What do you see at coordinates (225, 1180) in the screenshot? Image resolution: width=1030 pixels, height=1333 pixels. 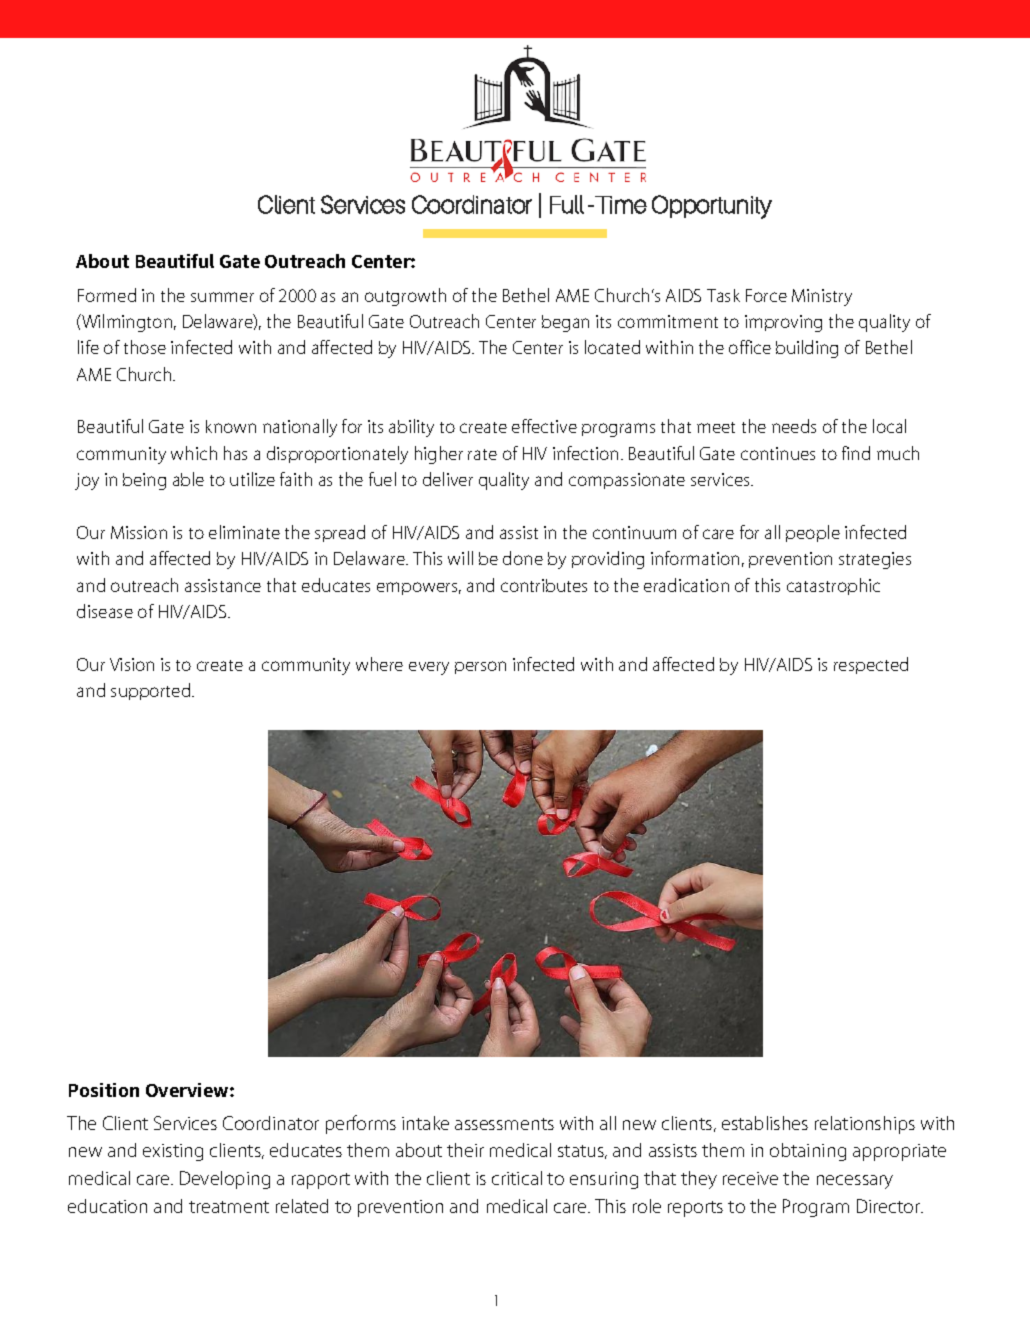 I see `Developing` at bounding box center [225, 1180].
